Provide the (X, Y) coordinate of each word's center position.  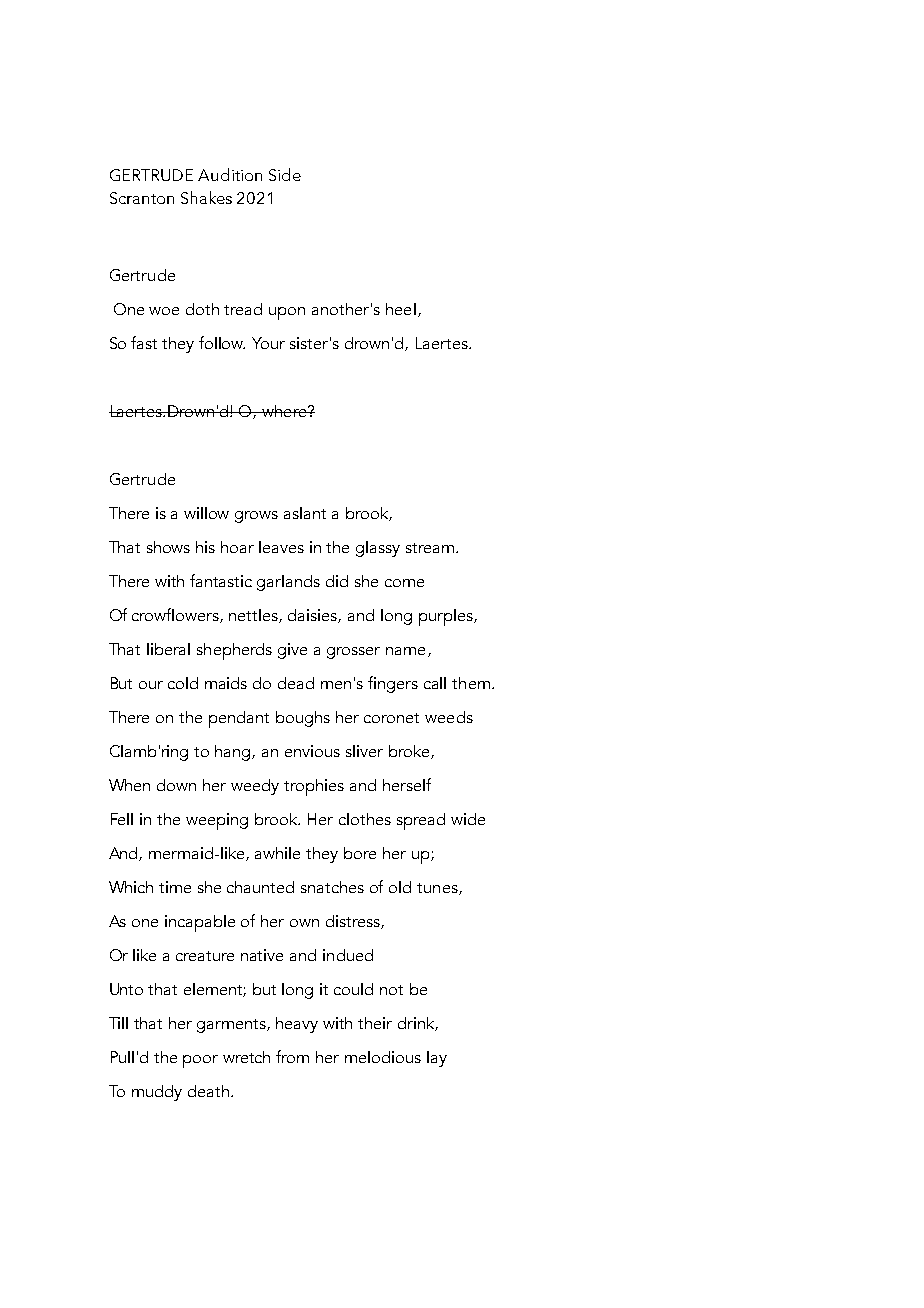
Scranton (142, 198)
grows (256, 517)
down (176, 785)
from (292, 1056)
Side (285, 174)
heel (401, 309)
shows (168, 547)
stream (430, 548)
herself (407, 784)
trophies (314, 787)
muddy (157, 1093)
